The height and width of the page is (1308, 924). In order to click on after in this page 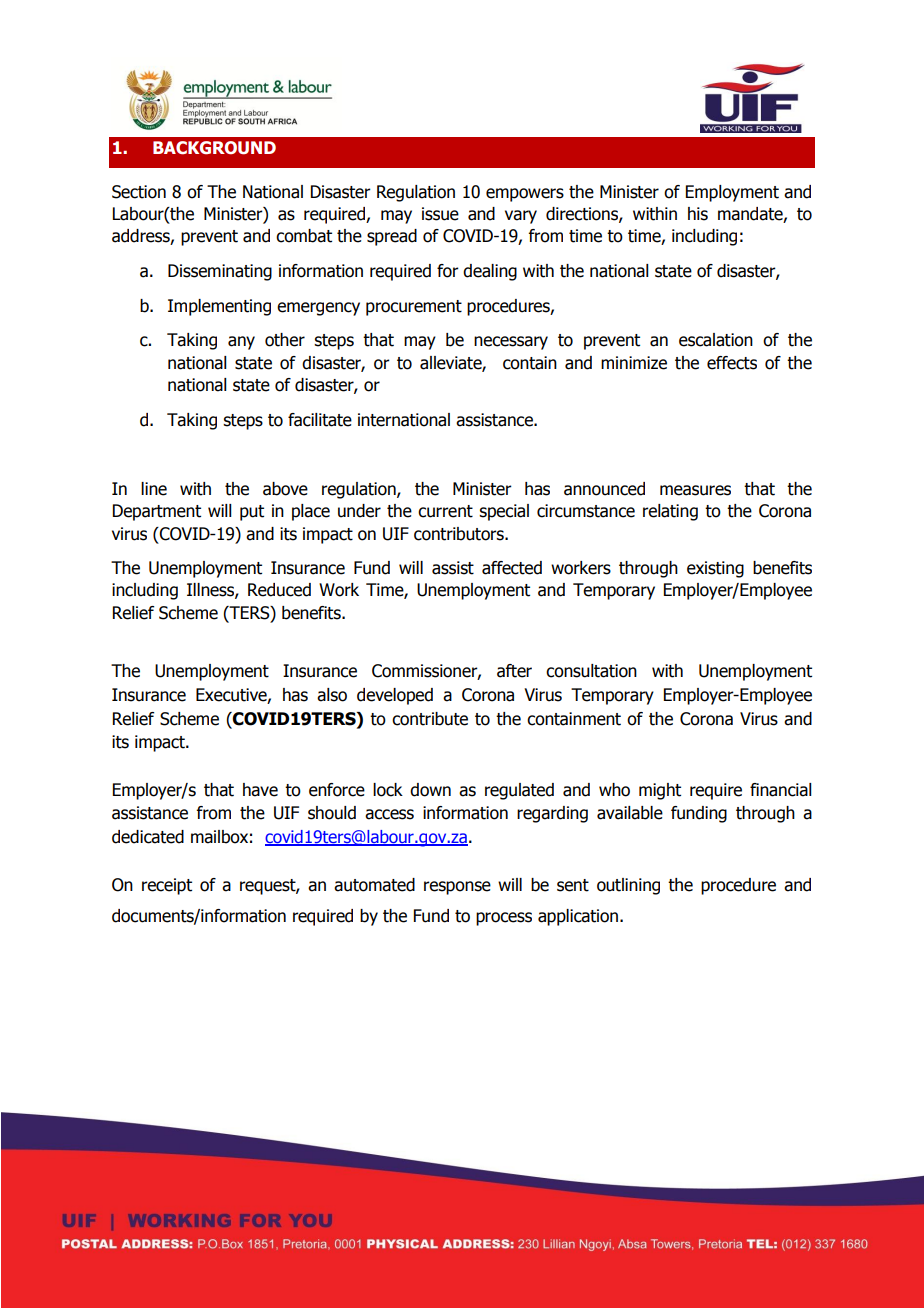, I will do `click(514, 671)`.
